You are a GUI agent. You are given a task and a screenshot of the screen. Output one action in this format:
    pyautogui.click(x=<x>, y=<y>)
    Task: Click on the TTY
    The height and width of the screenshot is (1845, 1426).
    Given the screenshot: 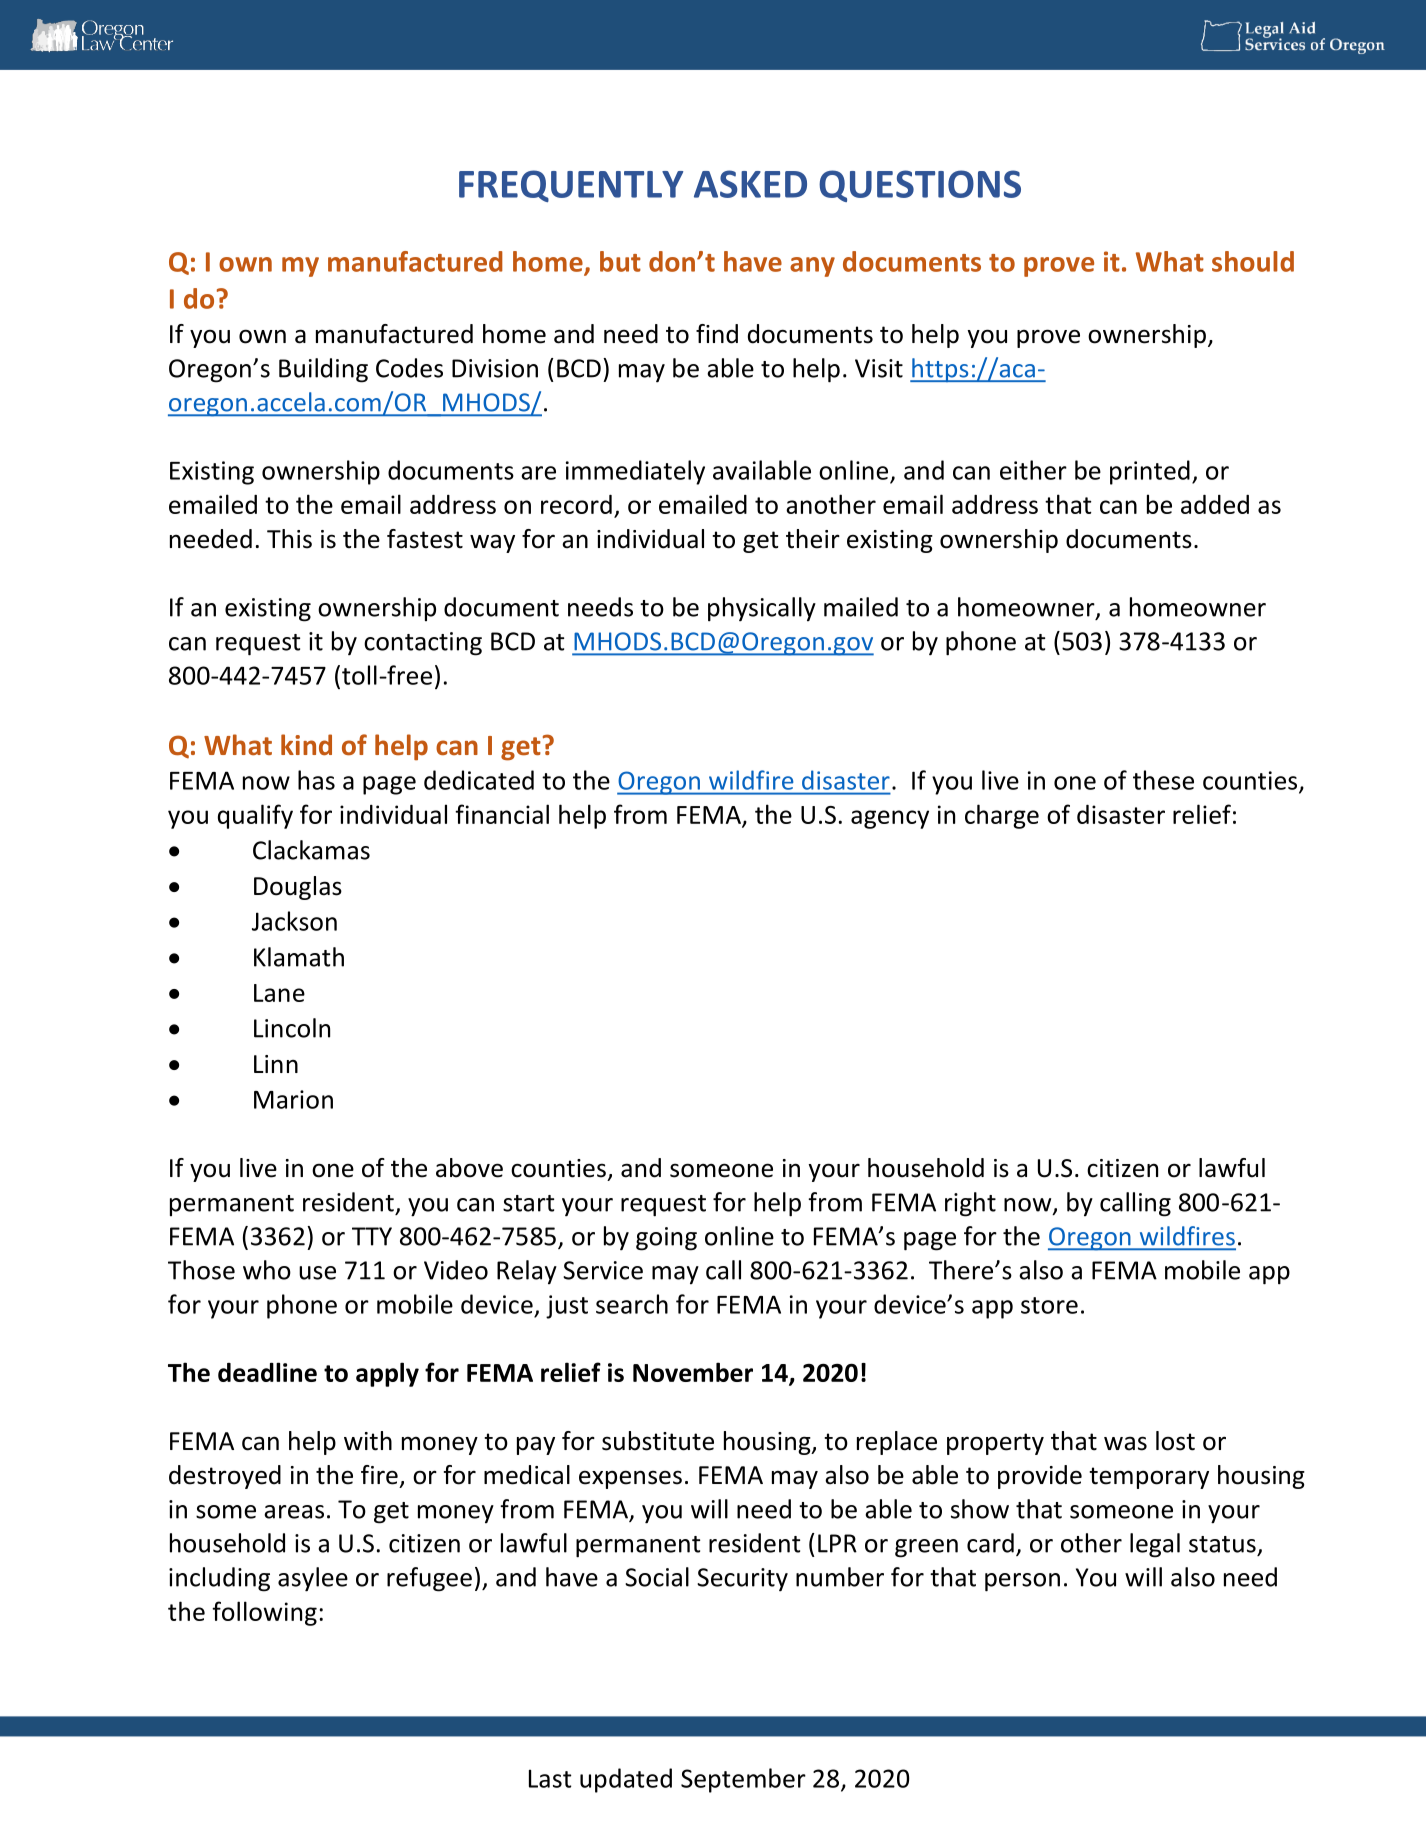 What is the action you would take?
    pyautogui.click(x=372, y=1236)
